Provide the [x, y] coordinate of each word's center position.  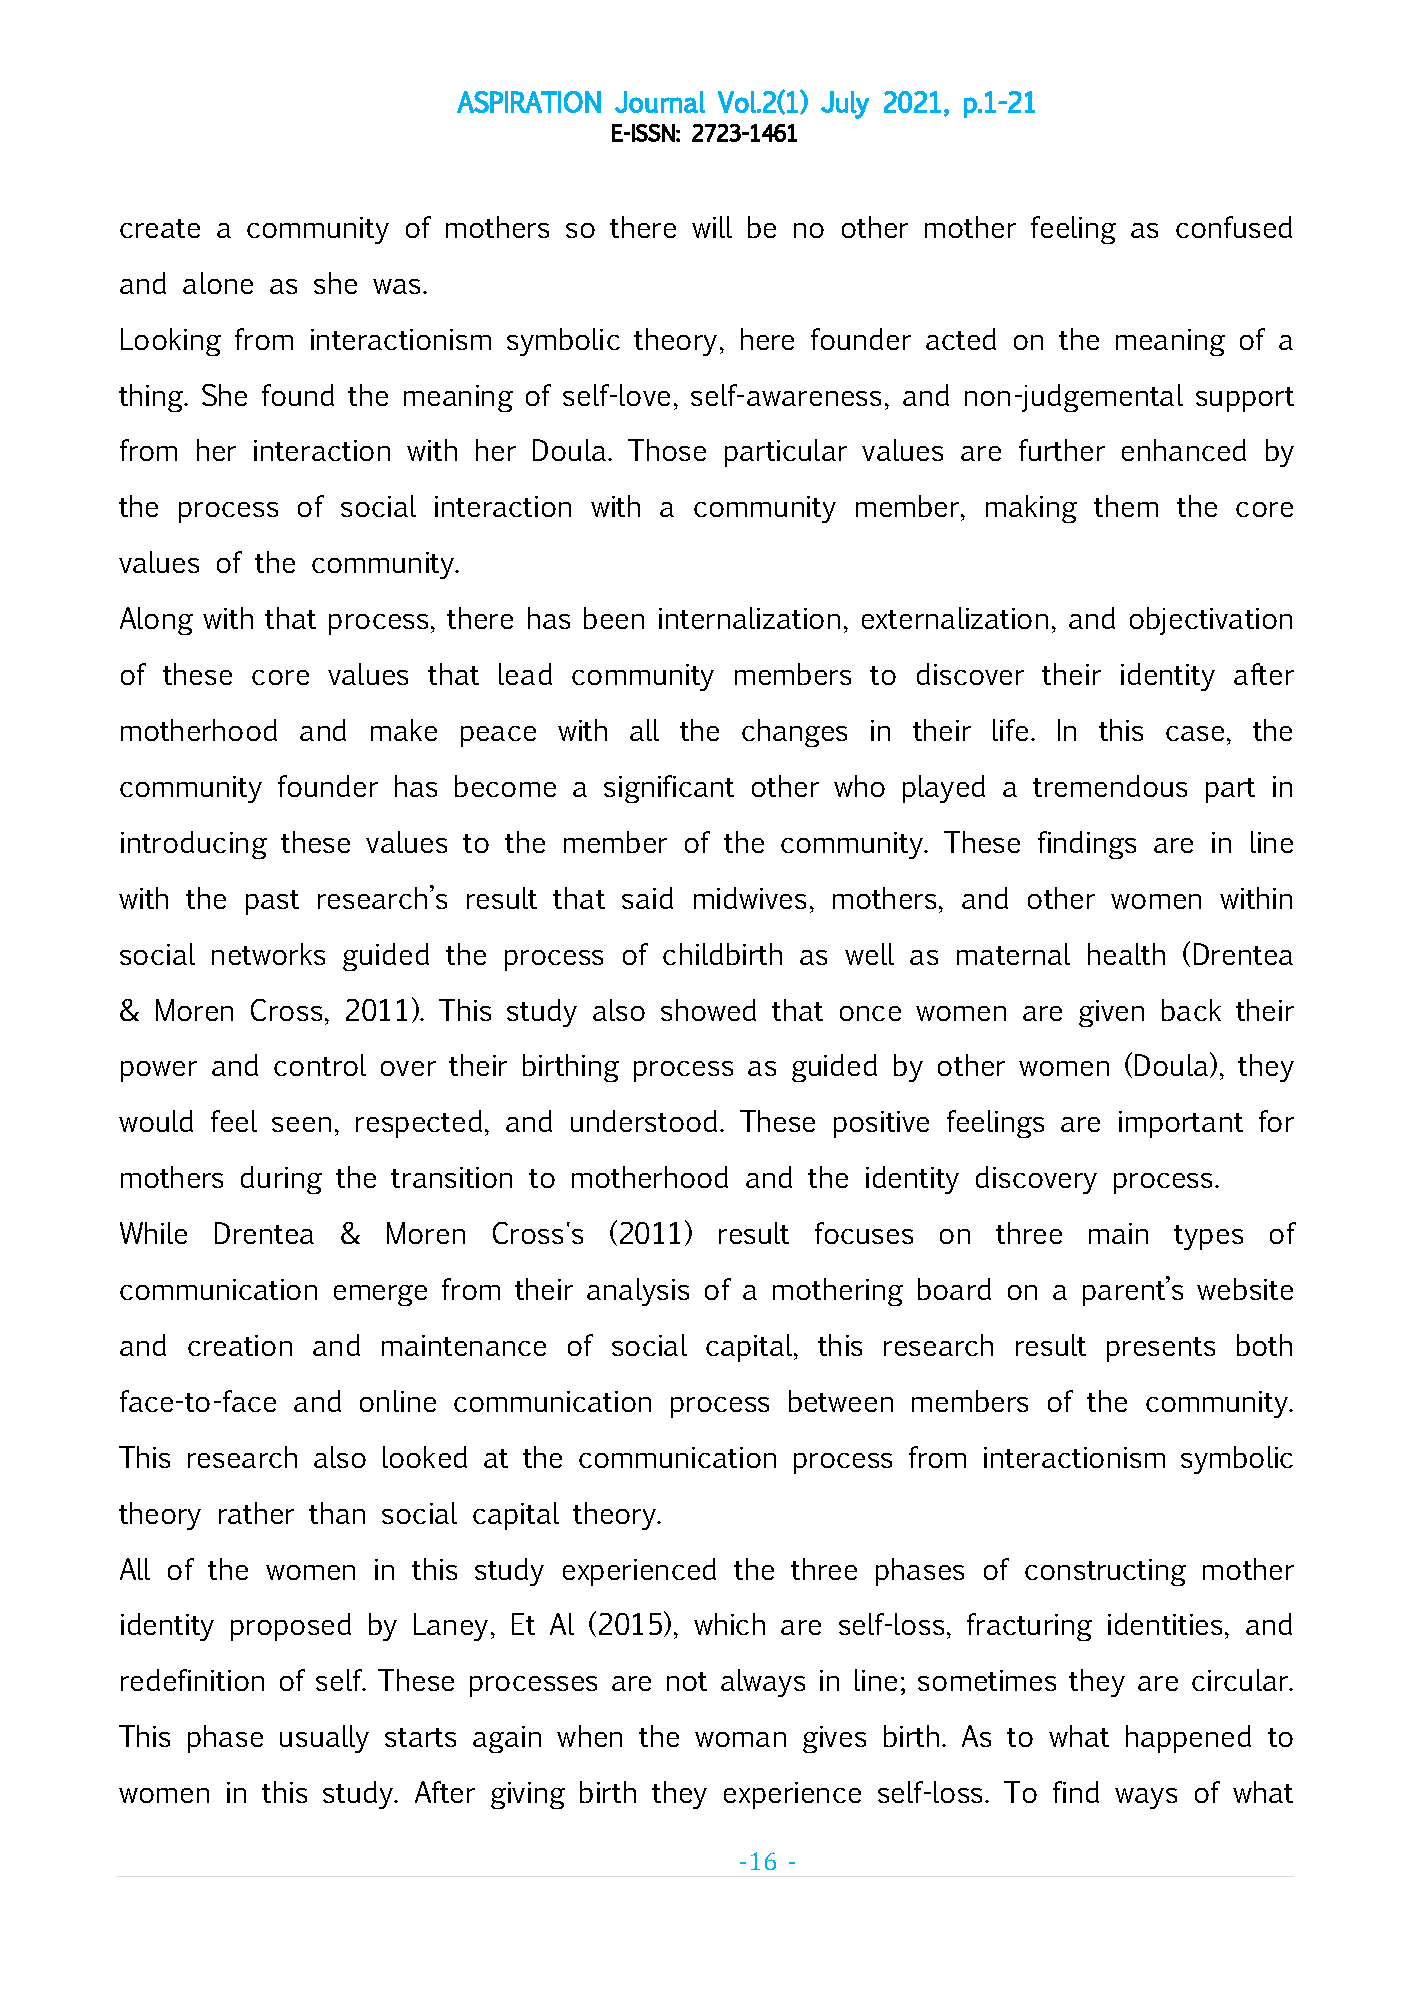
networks [268, 954]
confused [1234, 227]
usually [324, 1739]
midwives [750, 898]
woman [740, 1739]
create [160, 228]
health [1126, 954]
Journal [660, 102]
